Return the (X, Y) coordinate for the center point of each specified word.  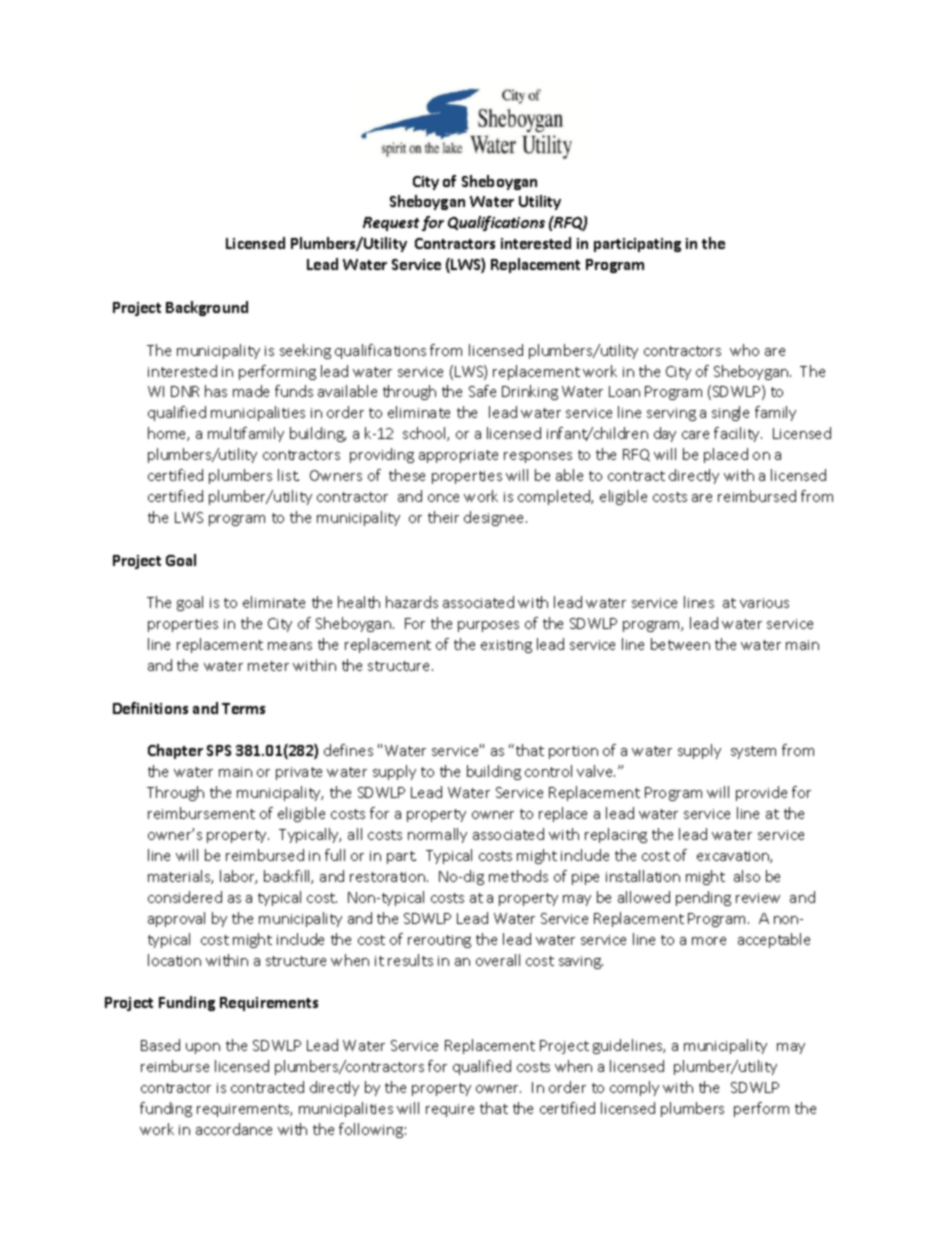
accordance (234, 1129)
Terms (243, 708)
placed (726, 455)
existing (506, 646)
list (288, 475)
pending (703, 898)
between (680, 644)
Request (391, 224)
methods (518, 876)
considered (185, 897)
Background (207, 308)
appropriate (458, 456)
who (744, 350)
